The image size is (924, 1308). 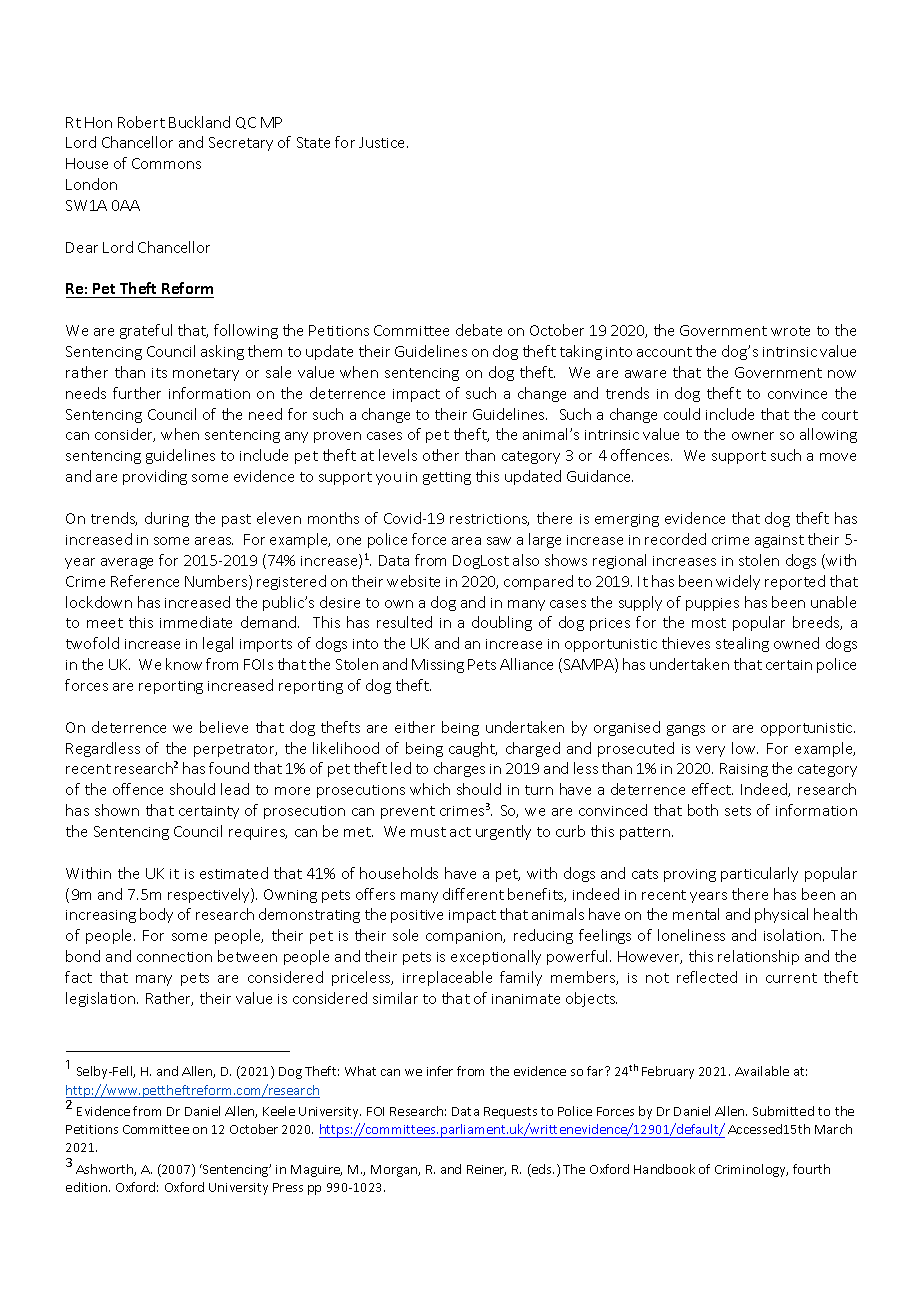 What do you see at coordinates (753, 436) in the screenshot?
I see `owner` at bounding box center [753, 436].
